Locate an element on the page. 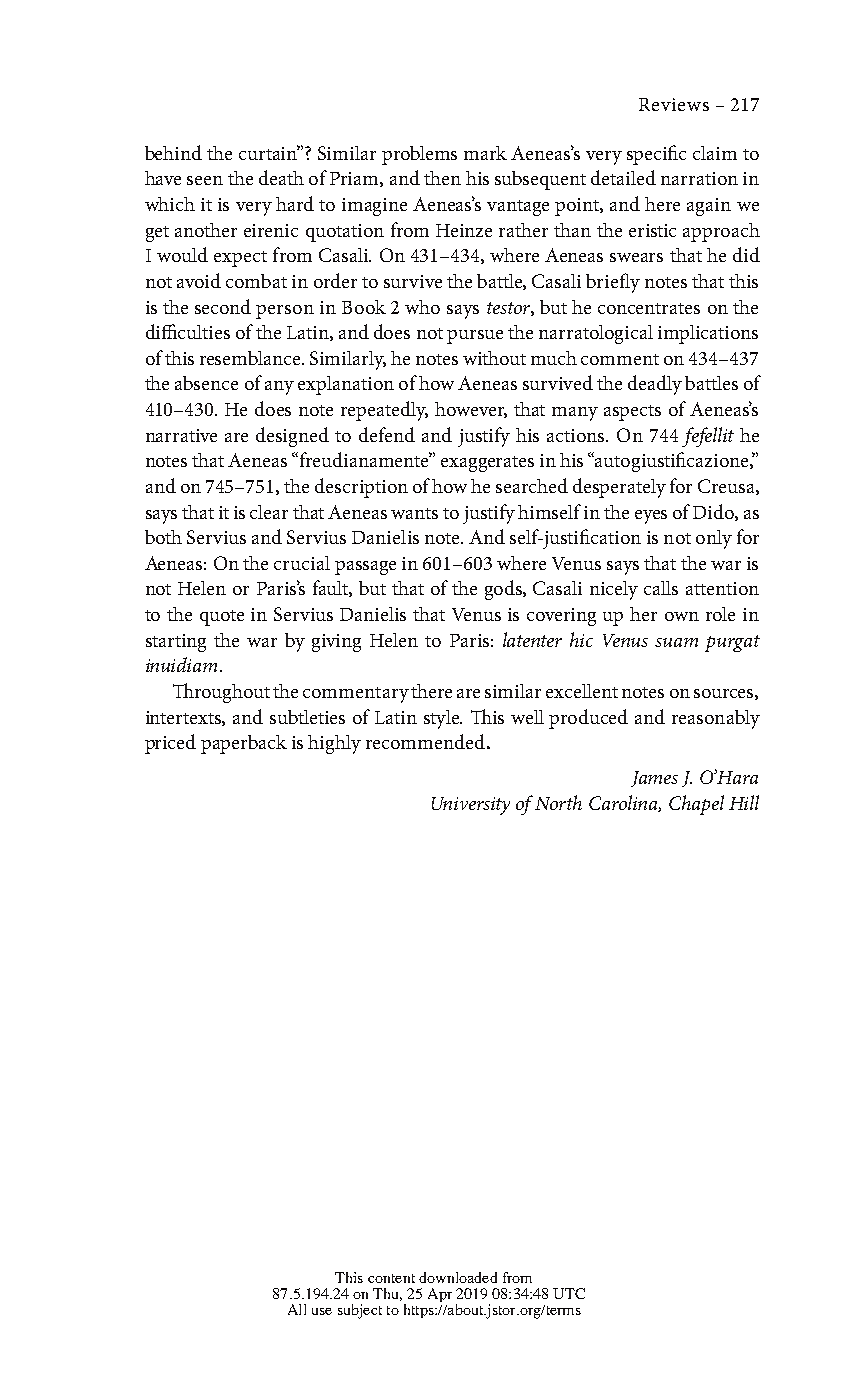 This document has width=868, height=1383. reasonably is located at coordinates (716, 719).
